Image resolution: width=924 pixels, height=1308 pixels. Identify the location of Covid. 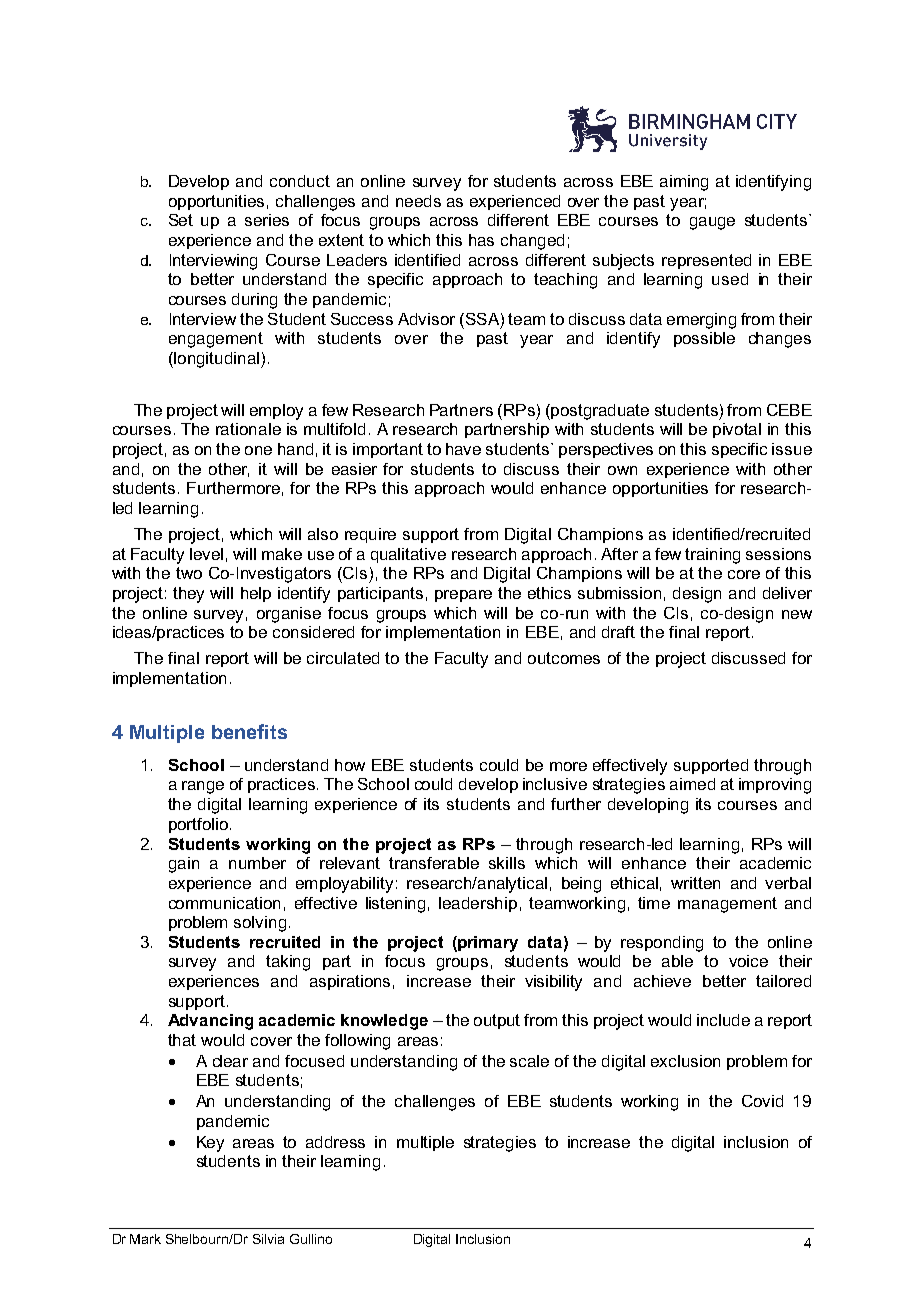
(762, 1101).
